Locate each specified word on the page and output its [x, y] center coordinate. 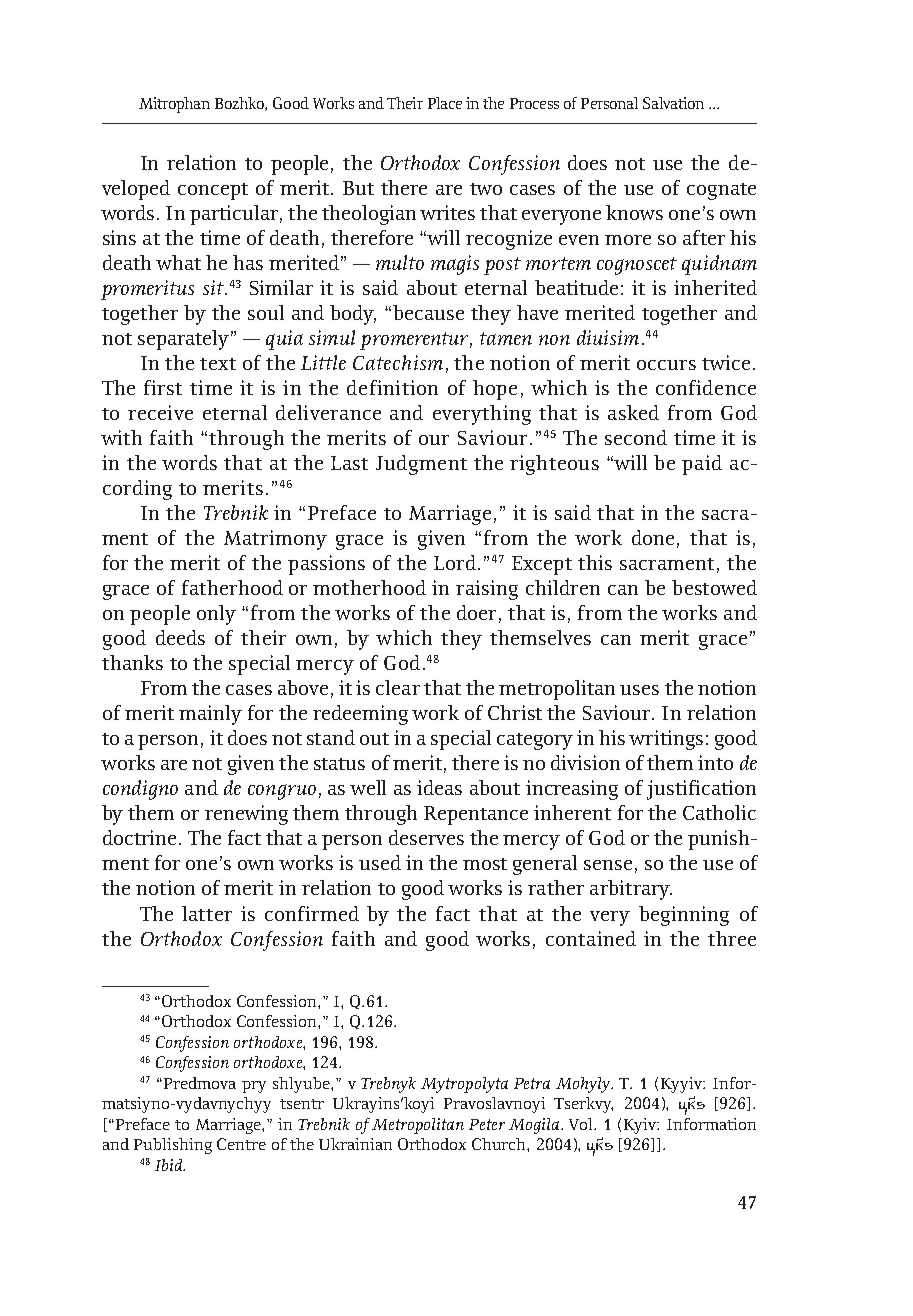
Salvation [673, 103]
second [636, 437]
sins [119, 237]
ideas [439, 787]
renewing [246, 815]
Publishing [173, 1146]
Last [349, 463]
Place [445, 103]
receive [160, 412]
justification [701, 790]
